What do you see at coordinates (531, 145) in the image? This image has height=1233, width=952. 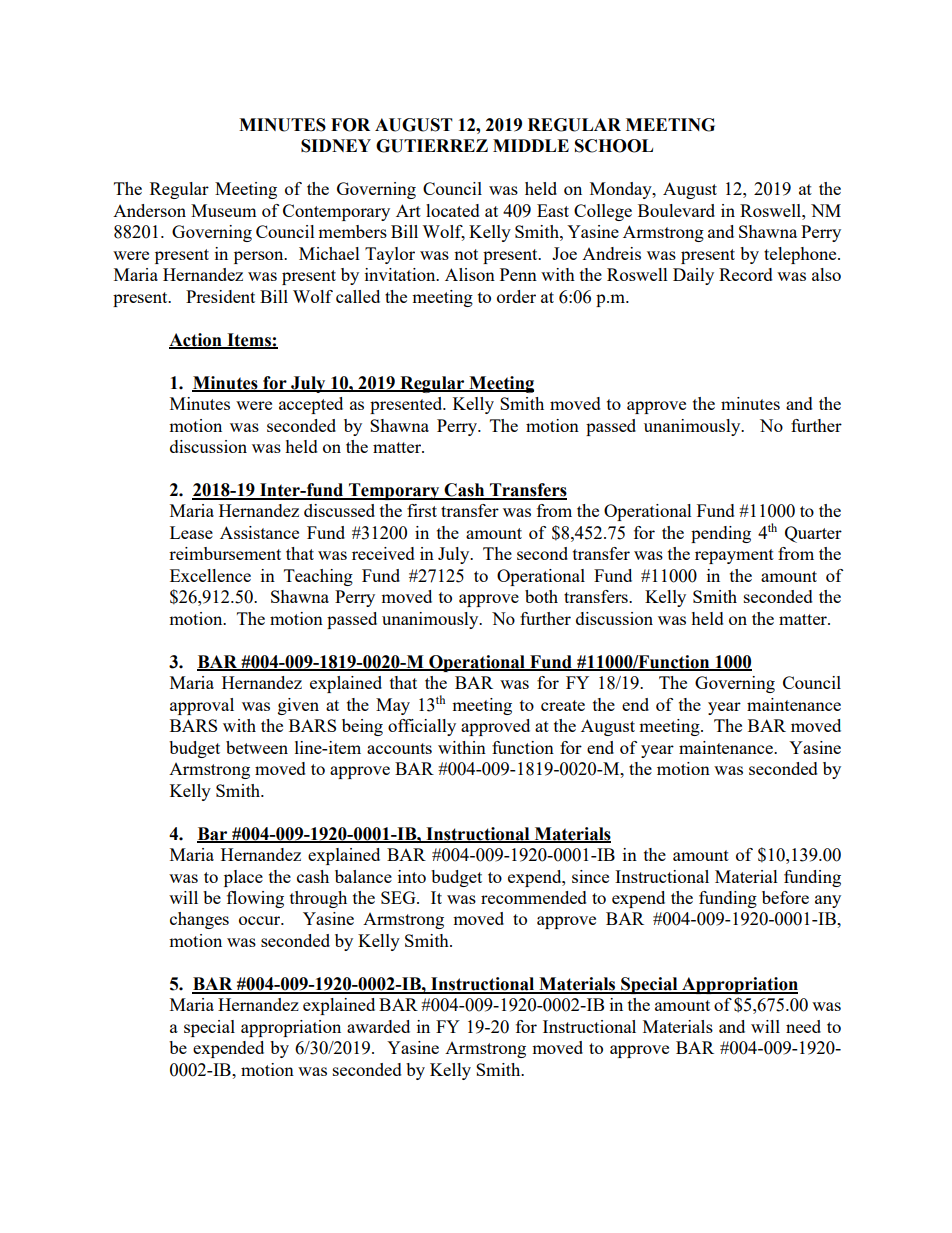 I see `MIDDLE` at bounding box center [531, 145].
